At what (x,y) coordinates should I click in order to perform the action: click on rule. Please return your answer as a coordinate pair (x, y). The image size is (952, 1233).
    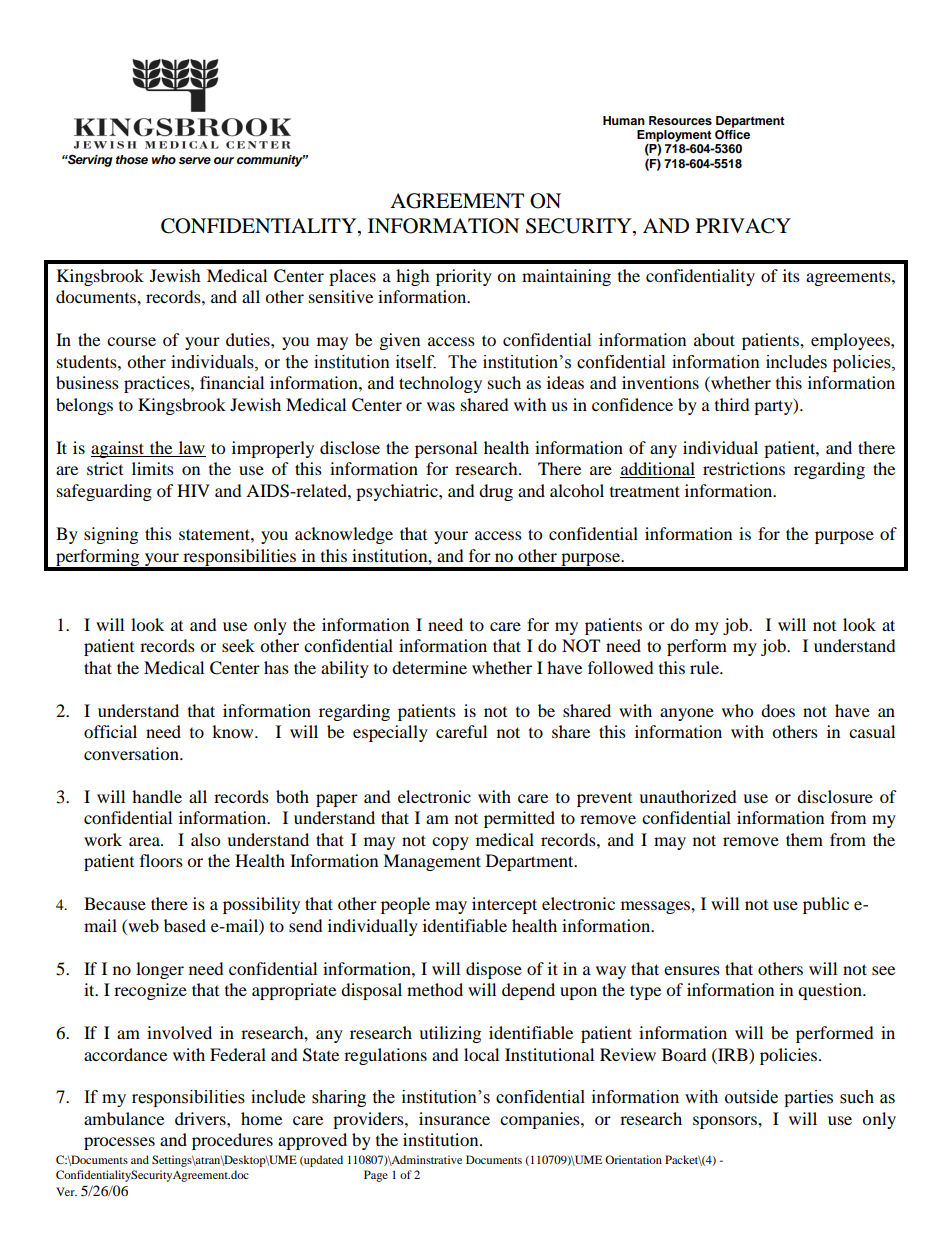
    Looking at the image, I should click on (705, 667).
